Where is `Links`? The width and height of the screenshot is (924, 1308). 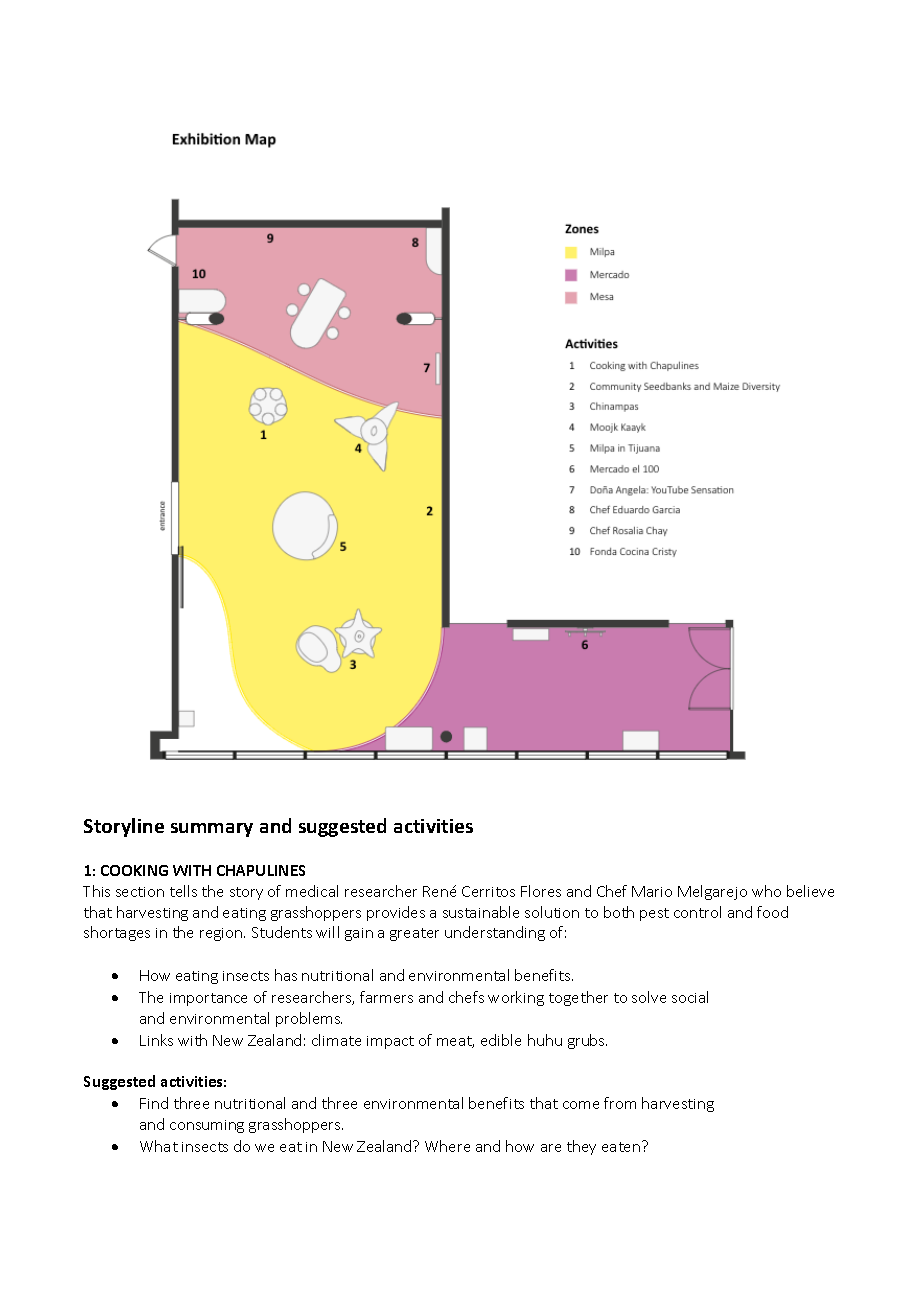
Links is located at coordinates (156, 1040).
